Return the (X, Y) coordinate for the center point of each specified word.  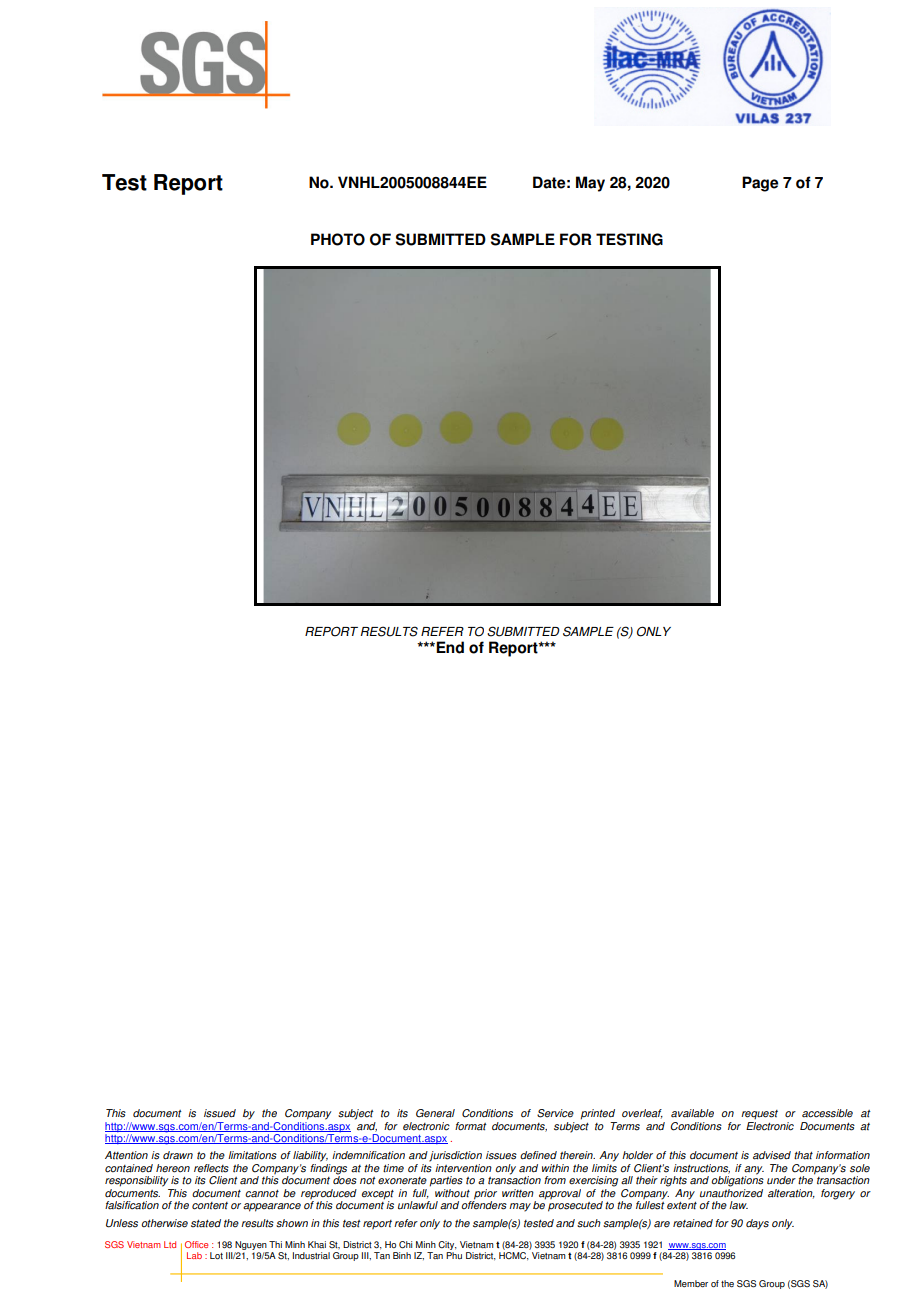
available (692, 1113)
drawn (178, 1155)
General (435, 1113)
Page (760, 184)
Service (555, 1113)
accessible (827, 1113)
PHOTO (338, 239)
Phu (454, 1255)
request (759, 1114)
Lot (216, 1255)
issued (220, 1113)
